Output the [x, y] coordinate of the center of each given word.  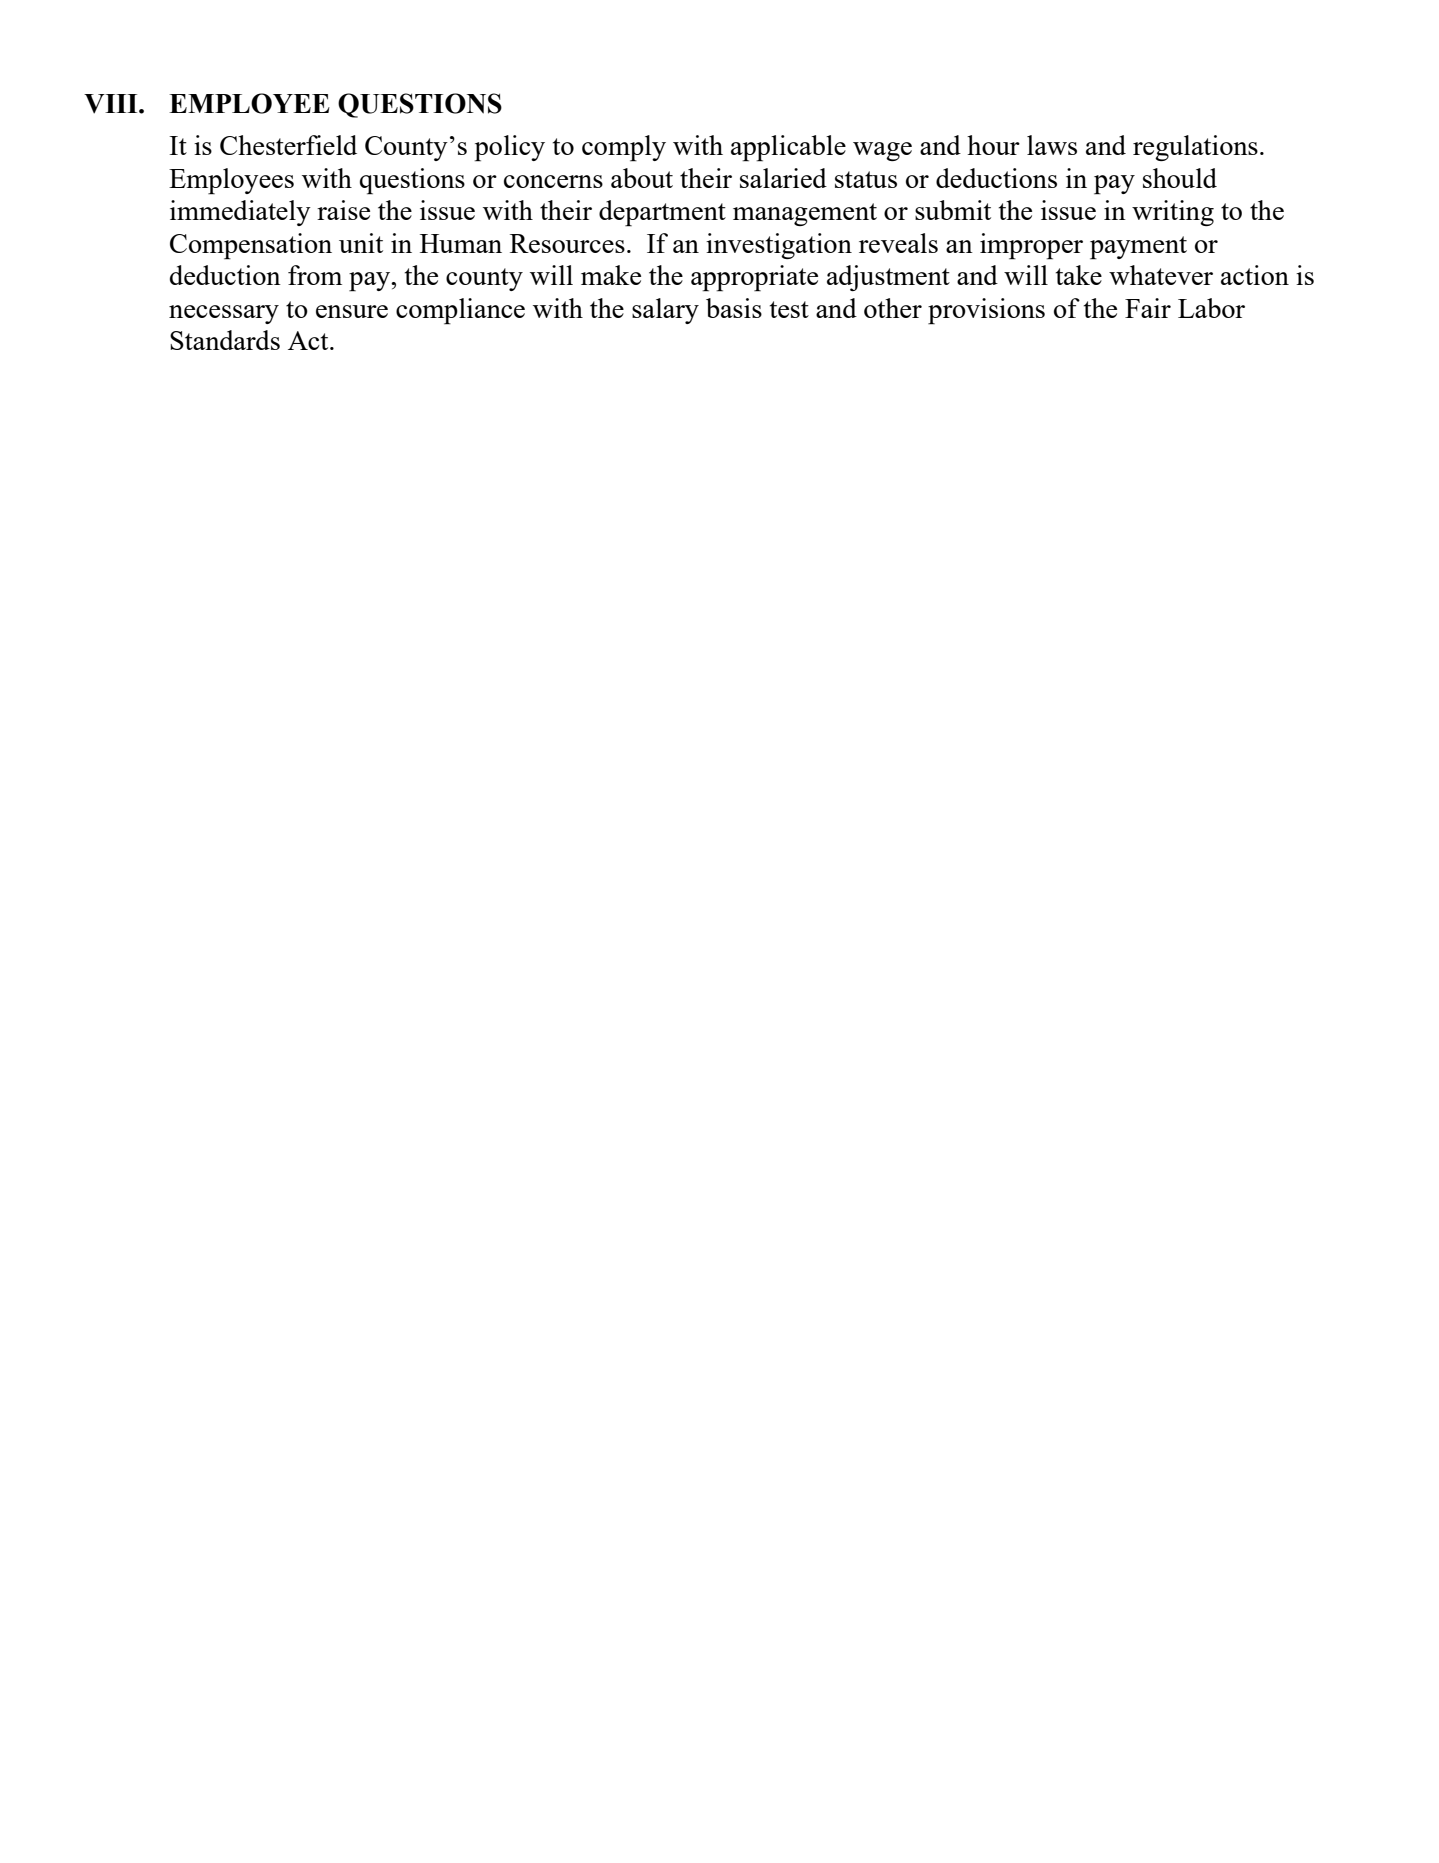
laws [1052, 145]
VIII [112, 104]
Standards [225, 340]
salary [665, 311]
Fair [1148, 308]
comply [624, 148]
